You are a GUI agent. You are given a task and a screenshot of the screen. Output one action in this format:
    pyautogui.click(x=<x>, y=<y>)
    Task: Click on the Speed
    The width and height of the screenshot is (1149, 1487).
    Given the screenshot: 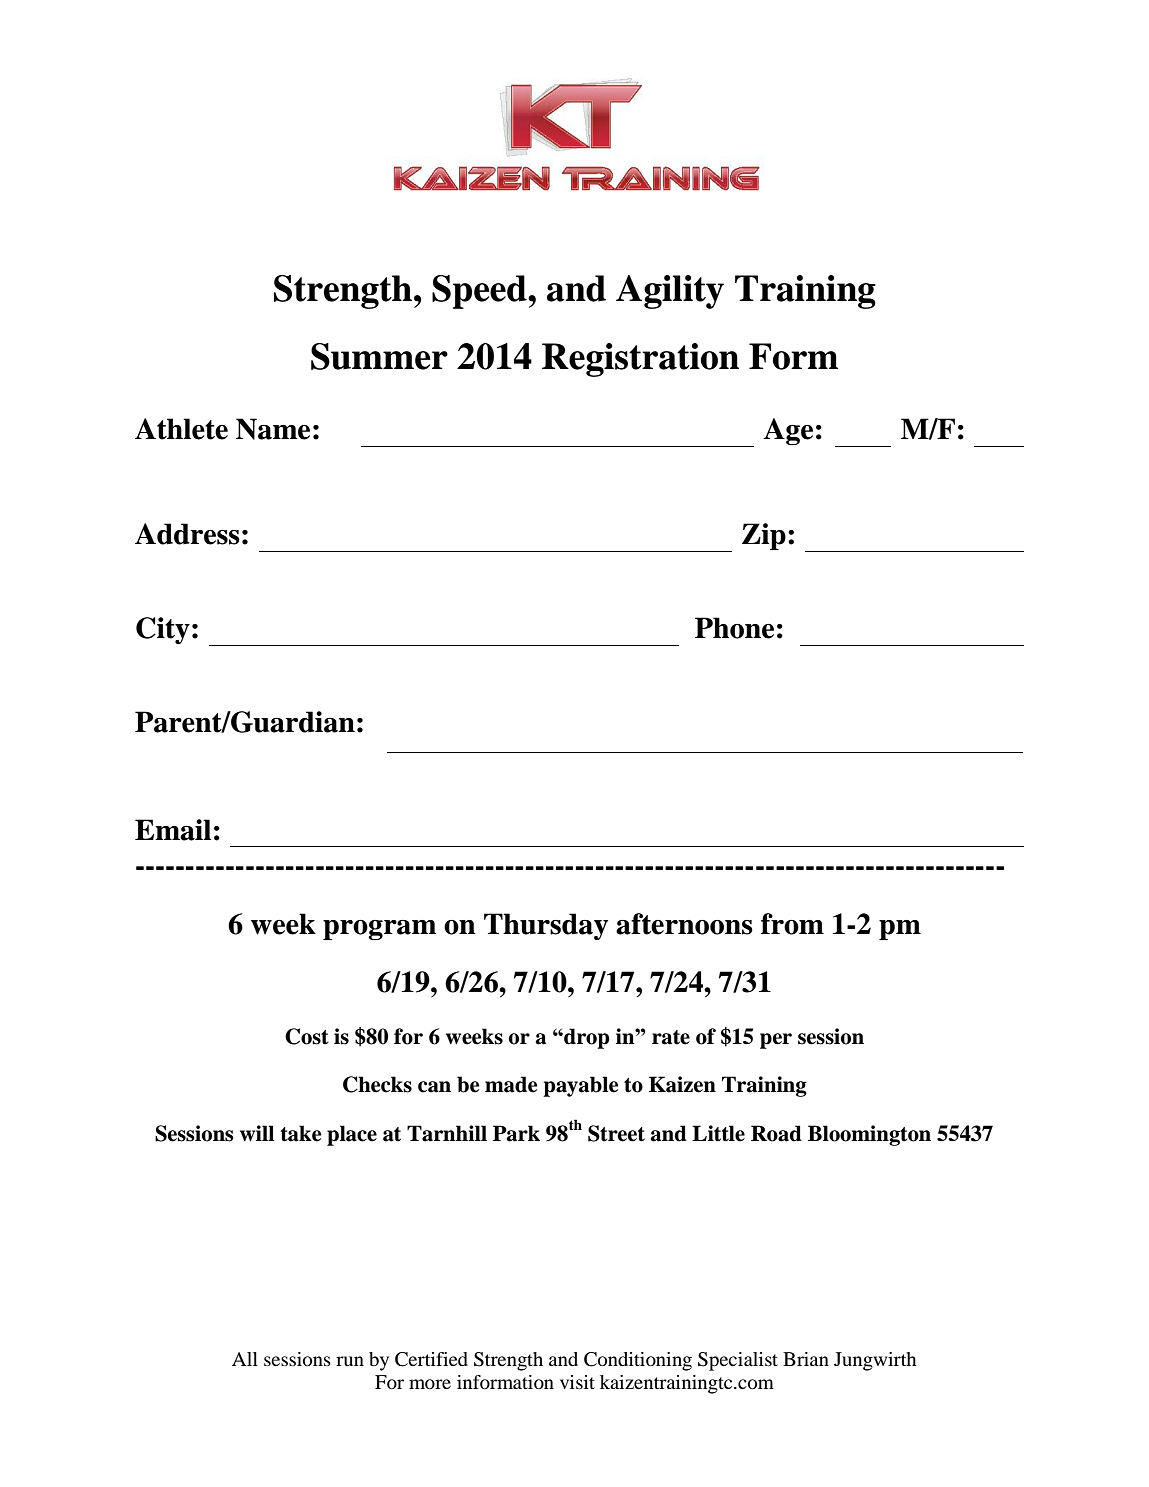 What is the action you would take?
    pyautogui.click(x=480, y=292)
